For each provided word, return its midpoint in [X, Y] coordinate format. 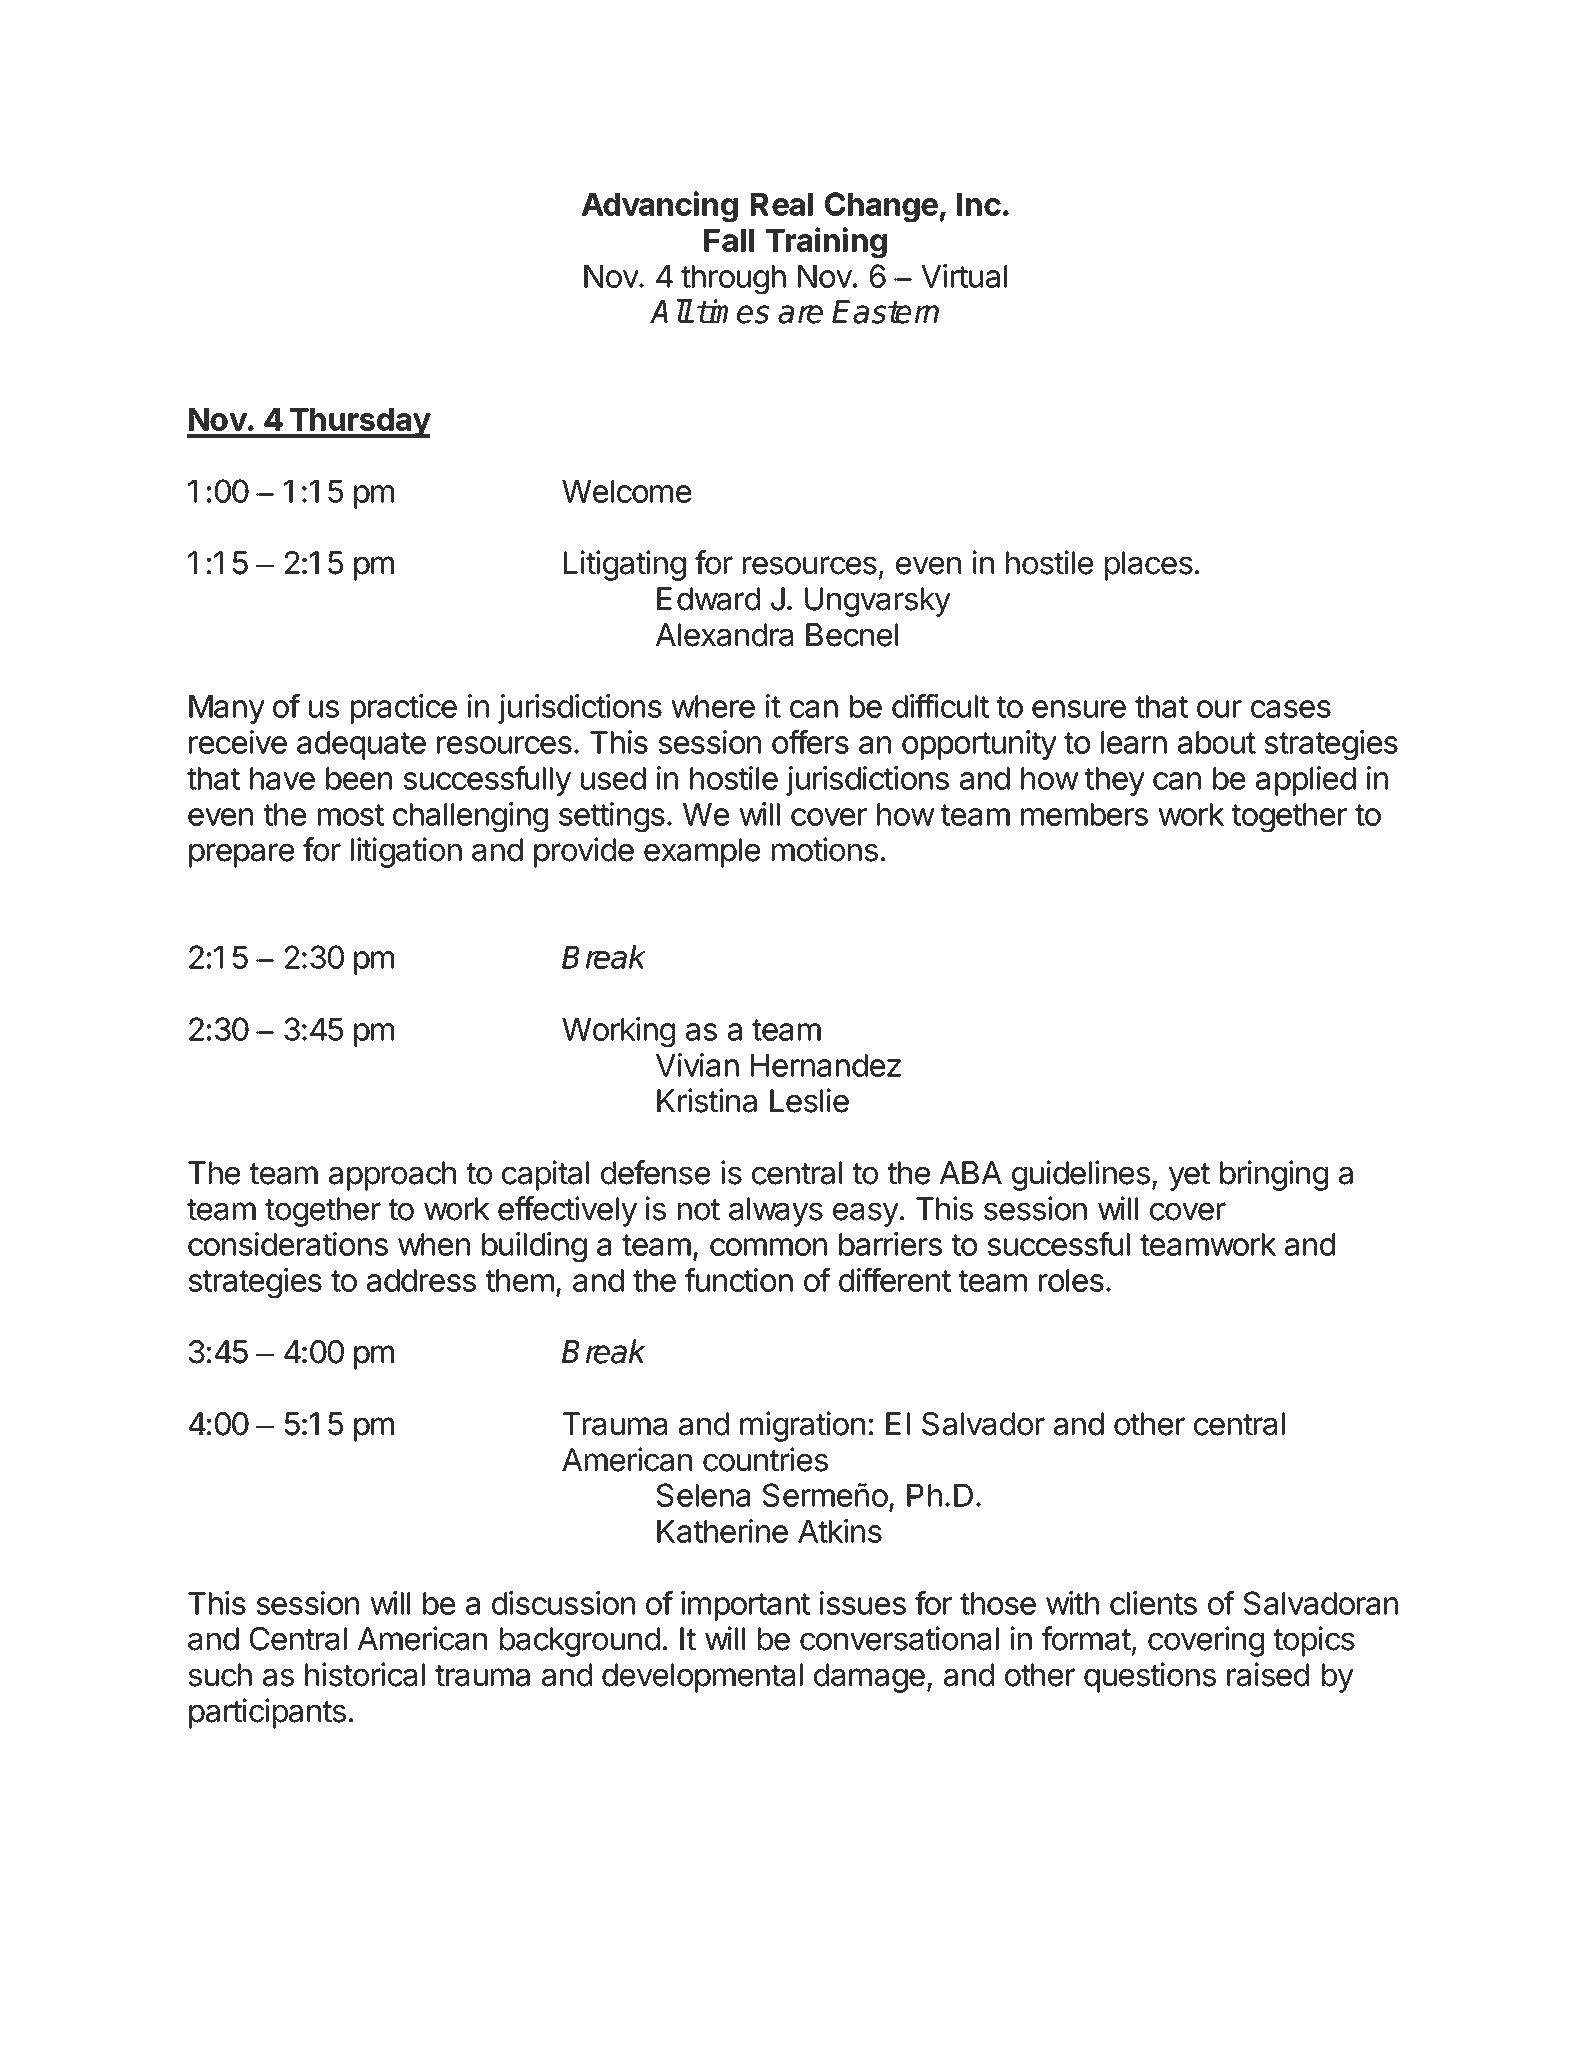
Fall [729, 240]
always [776, 1212]
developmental [702, 1678]
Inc [979, 204]
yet [1189, 1177]
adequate [361, 745]
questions [1150, 1677]
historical [365, 1674]
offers [810, 741]
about [1217, 742]
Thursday [359, 423]
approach [392, 1176]
